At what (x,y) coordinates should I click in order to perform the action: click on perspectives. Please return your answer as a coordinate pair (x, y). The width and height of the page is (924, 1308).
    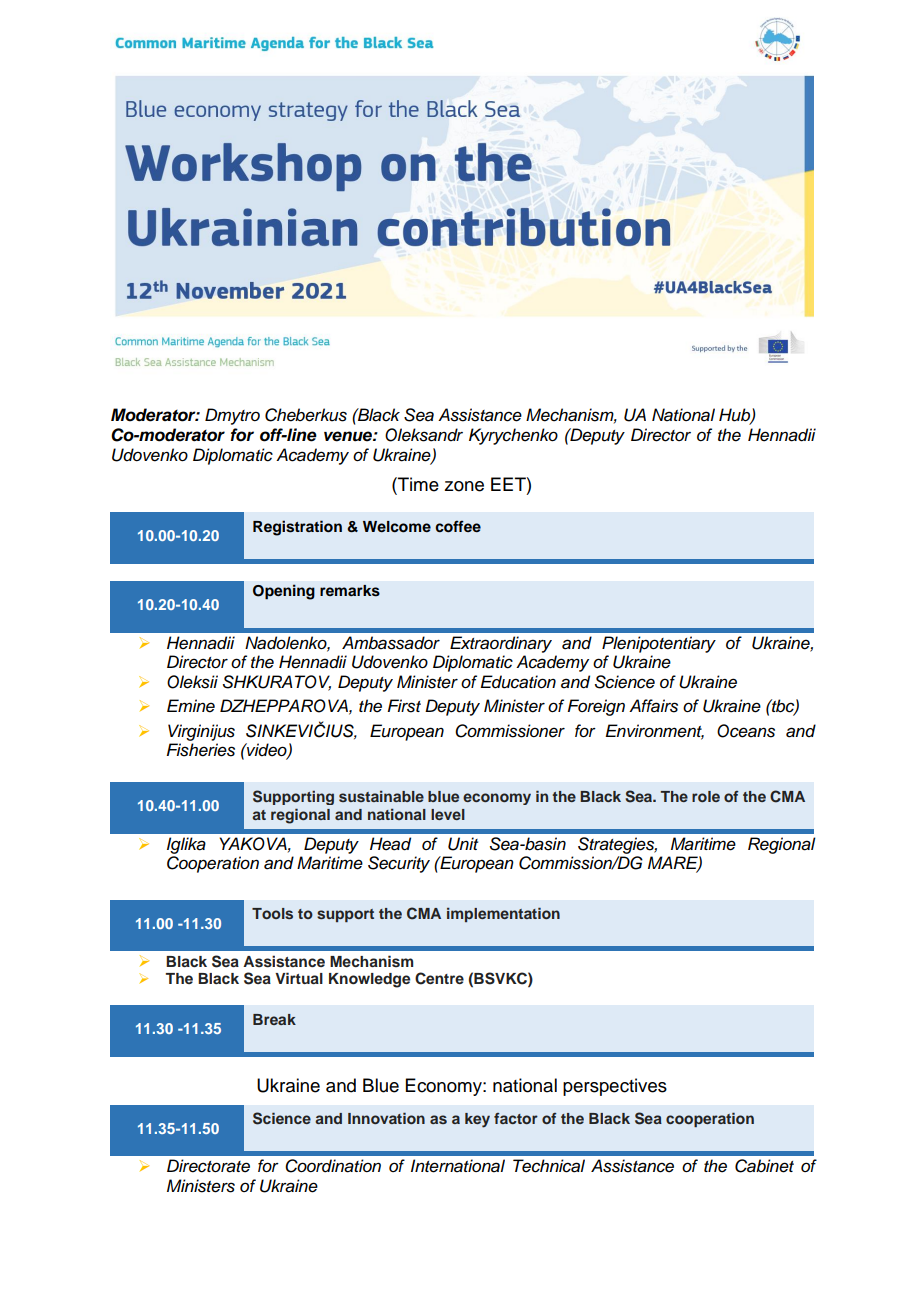
    Looking at the image, I should click on (615, 1087).
